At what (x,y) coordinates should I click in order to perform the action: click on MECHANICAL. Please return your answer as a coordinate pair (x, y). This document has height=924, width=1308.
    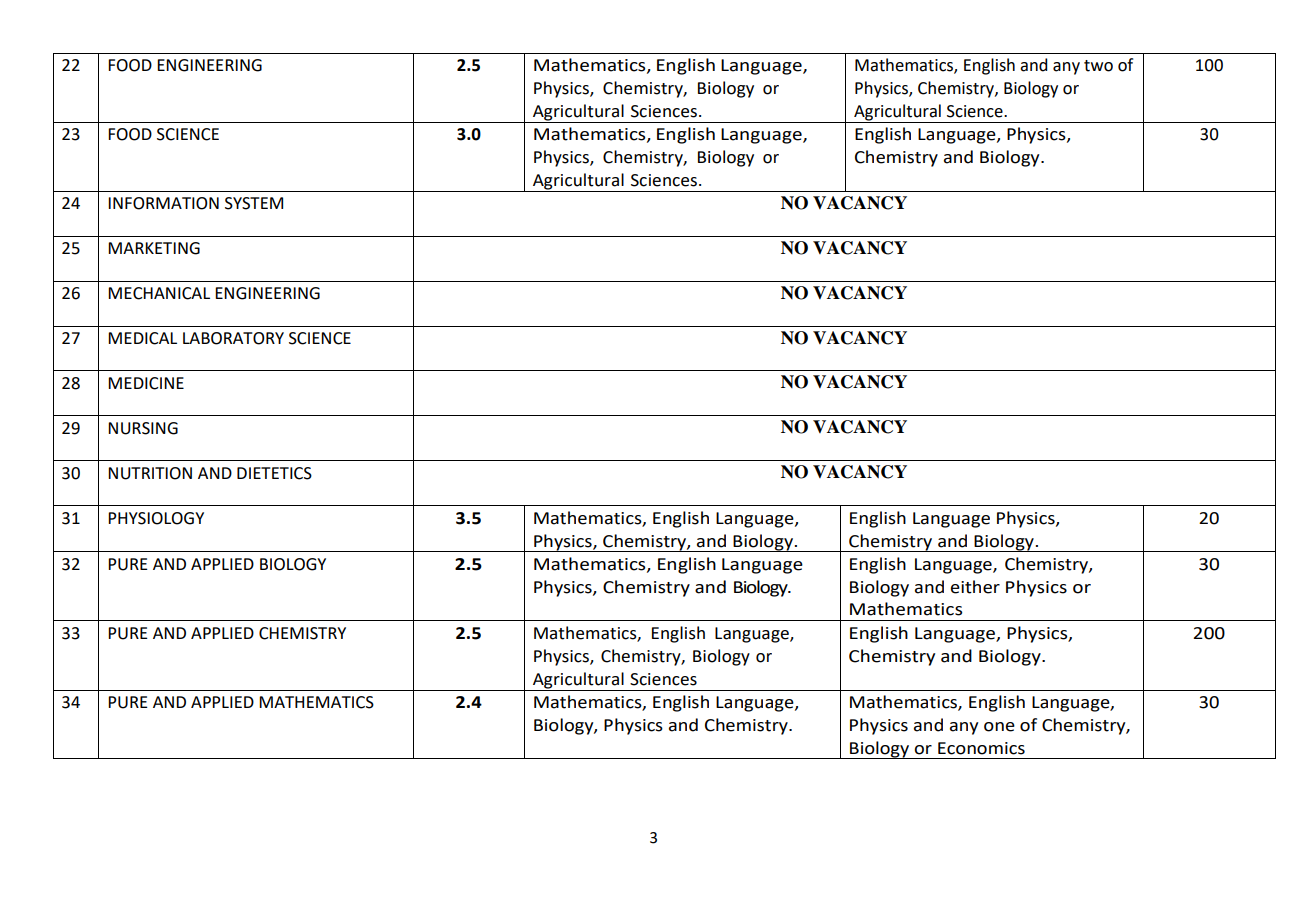
    Looking at the image, I should click on (159, 293).
